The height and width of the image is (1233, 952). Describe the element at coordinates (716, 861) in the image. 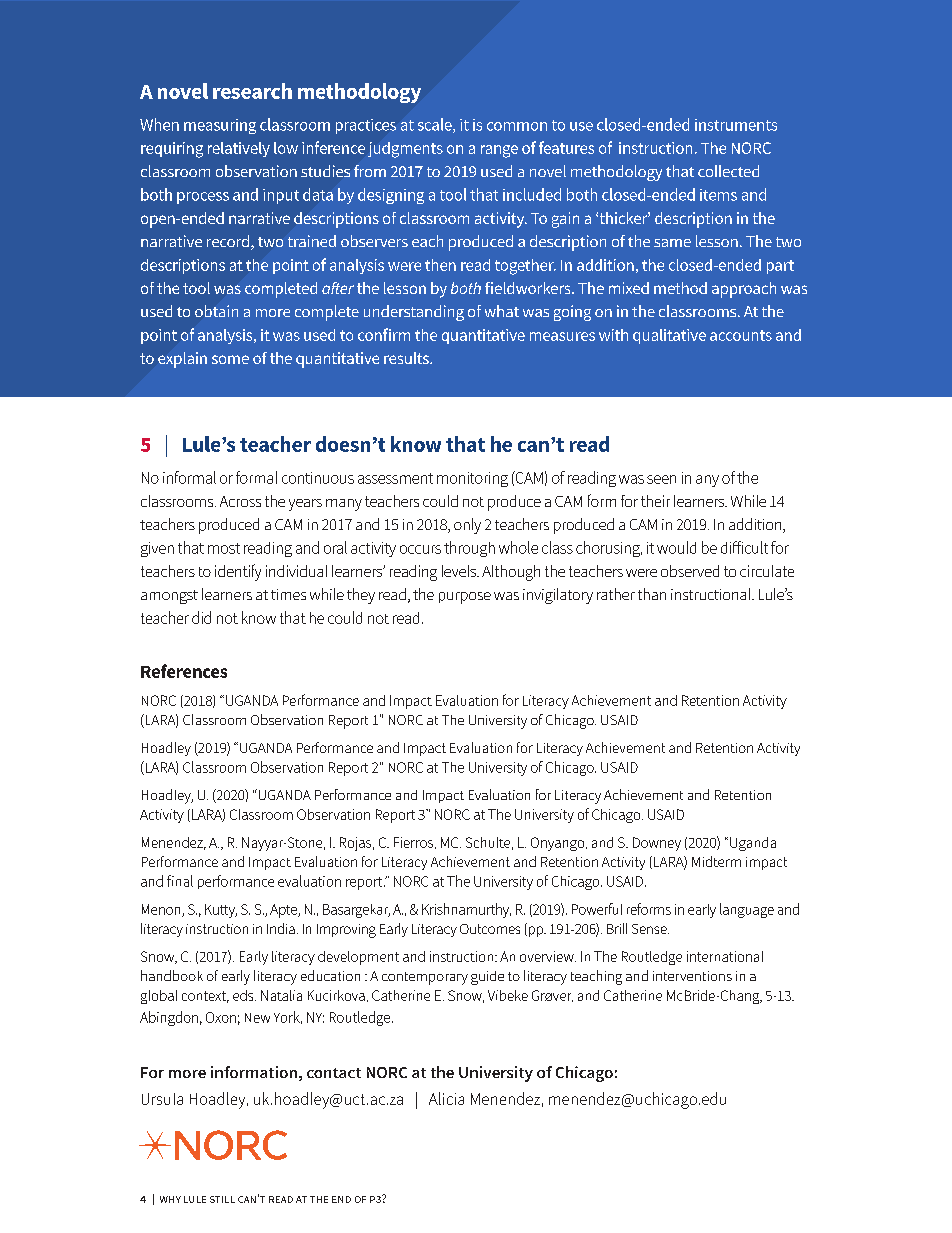

I see `Midterm` at that location.
